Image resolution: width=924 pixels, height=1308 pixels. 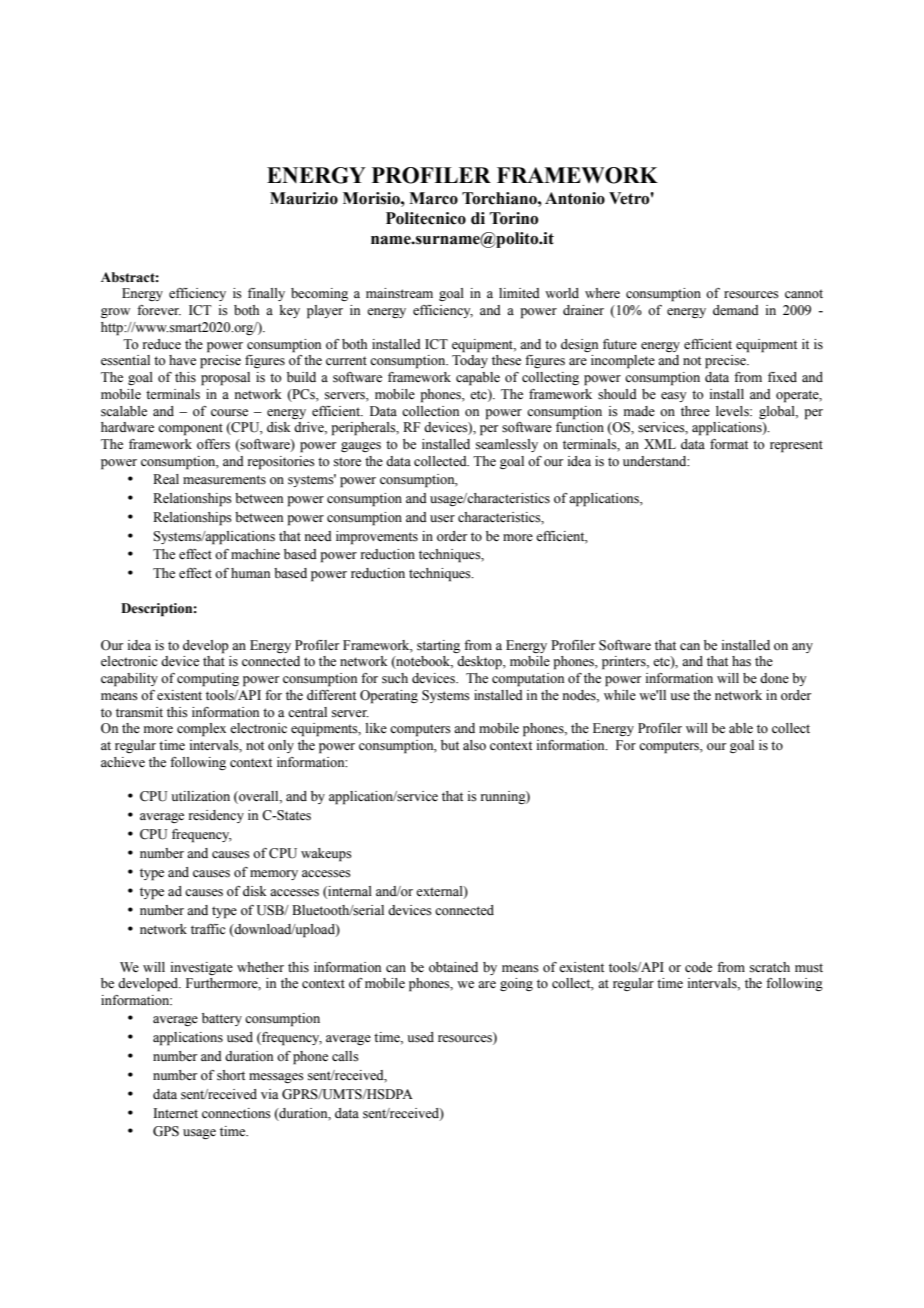 What do you see at coordinates (213, 444) in the image?
I see `offers` at bounding box center [213, 444].
